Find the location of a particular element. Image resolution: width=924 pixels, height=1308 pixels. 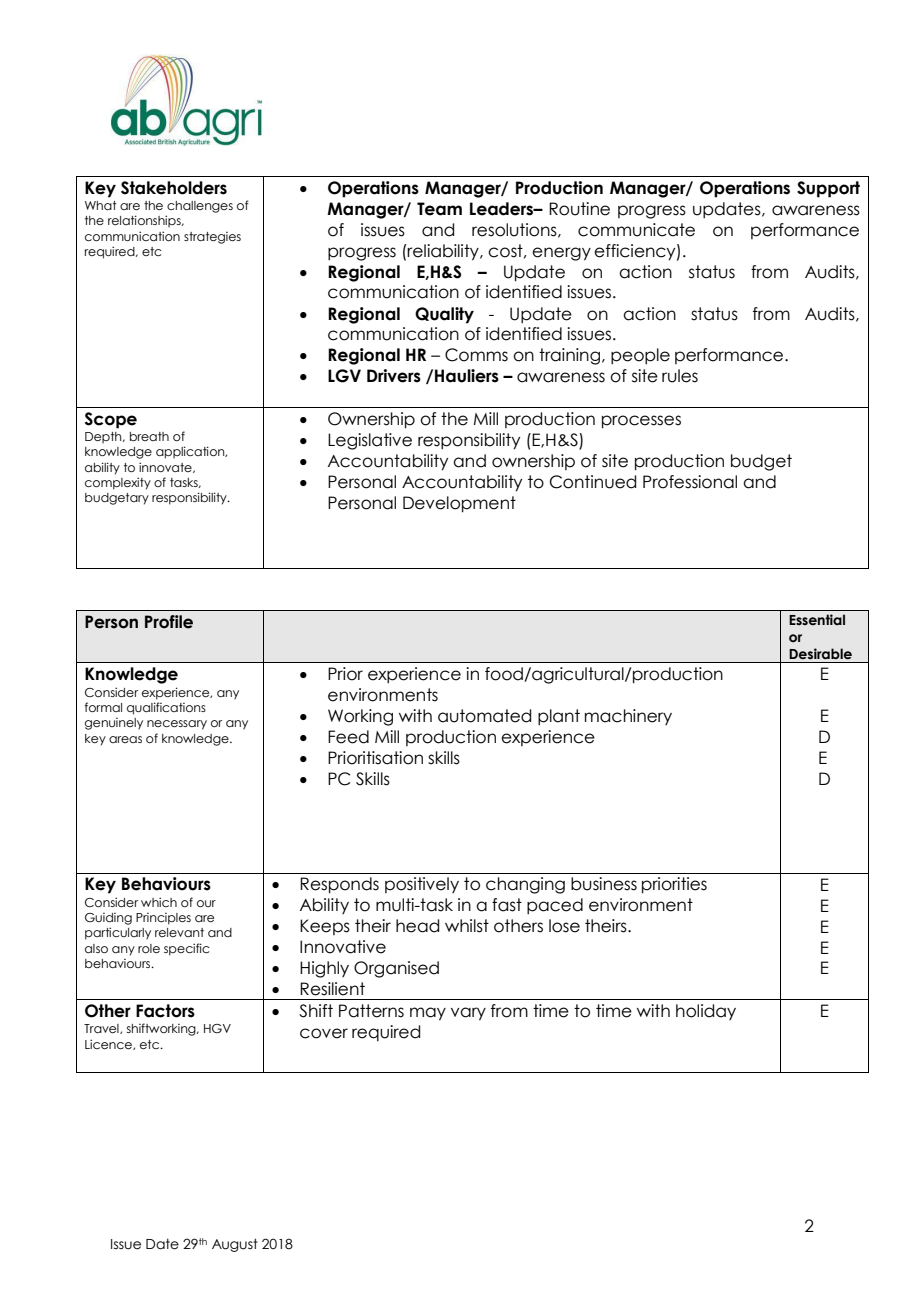

holiday is located at coordinates (706, 1012).
